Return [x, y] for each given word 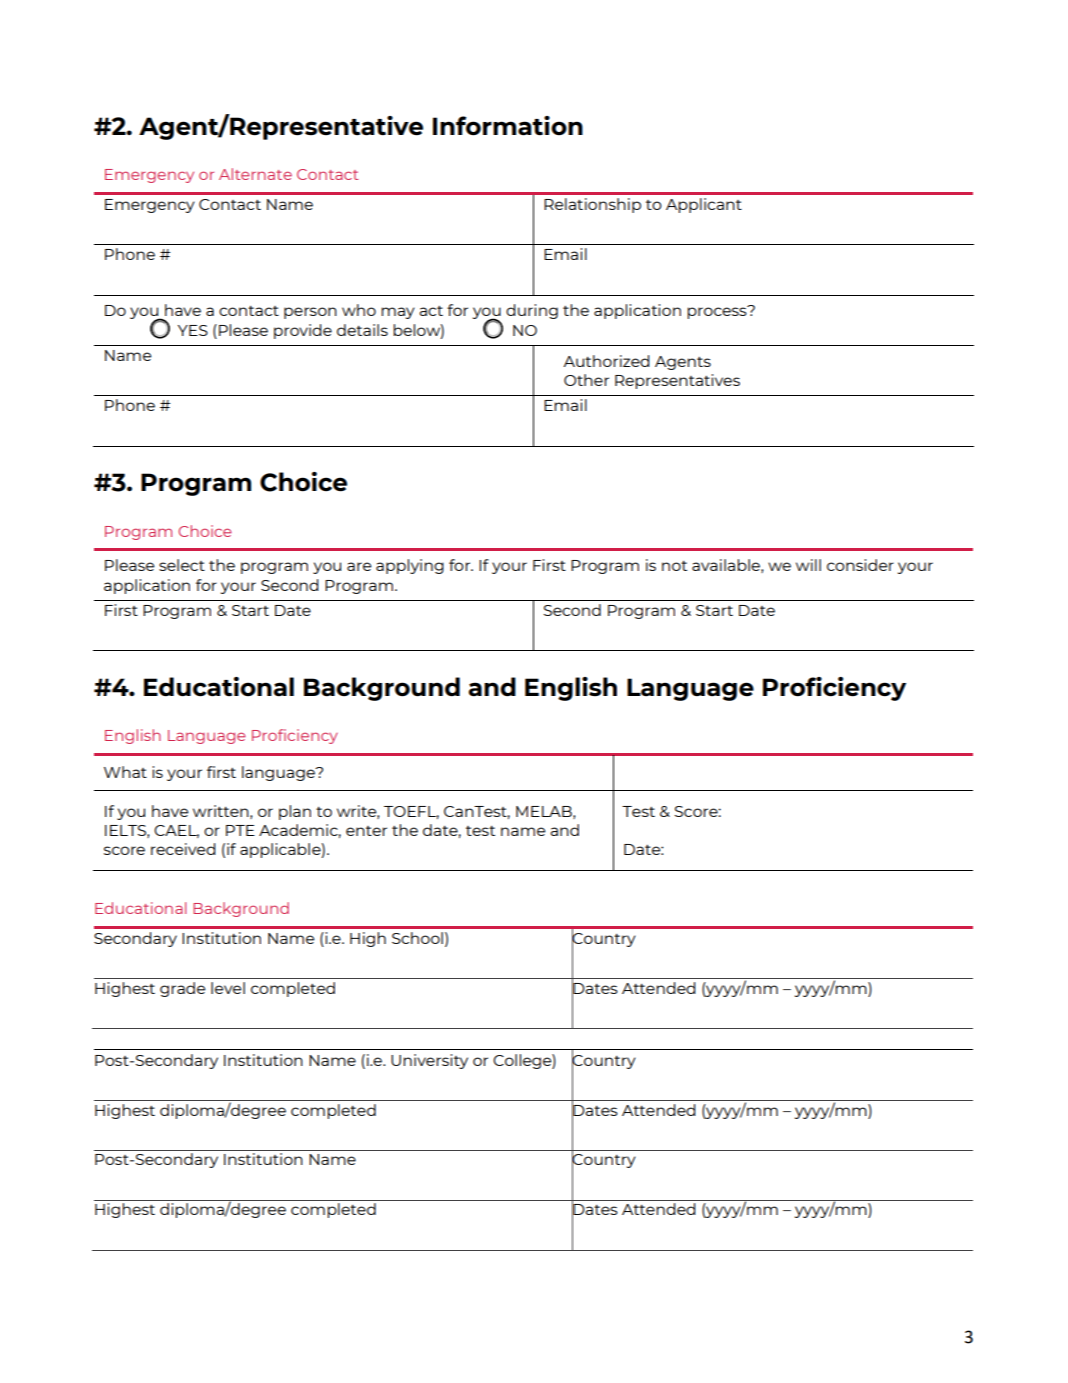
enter [366, 831]
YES [193, 330]
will [808, 565]
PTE [240, 830]
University [429, 1061]
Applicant [704, 205]
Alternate [255, 174]
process [718, 312]
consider [860, 565]
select [182, 565]
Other [586, 380]
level [228, 988]
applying [410, 566]
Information [508, 126]
